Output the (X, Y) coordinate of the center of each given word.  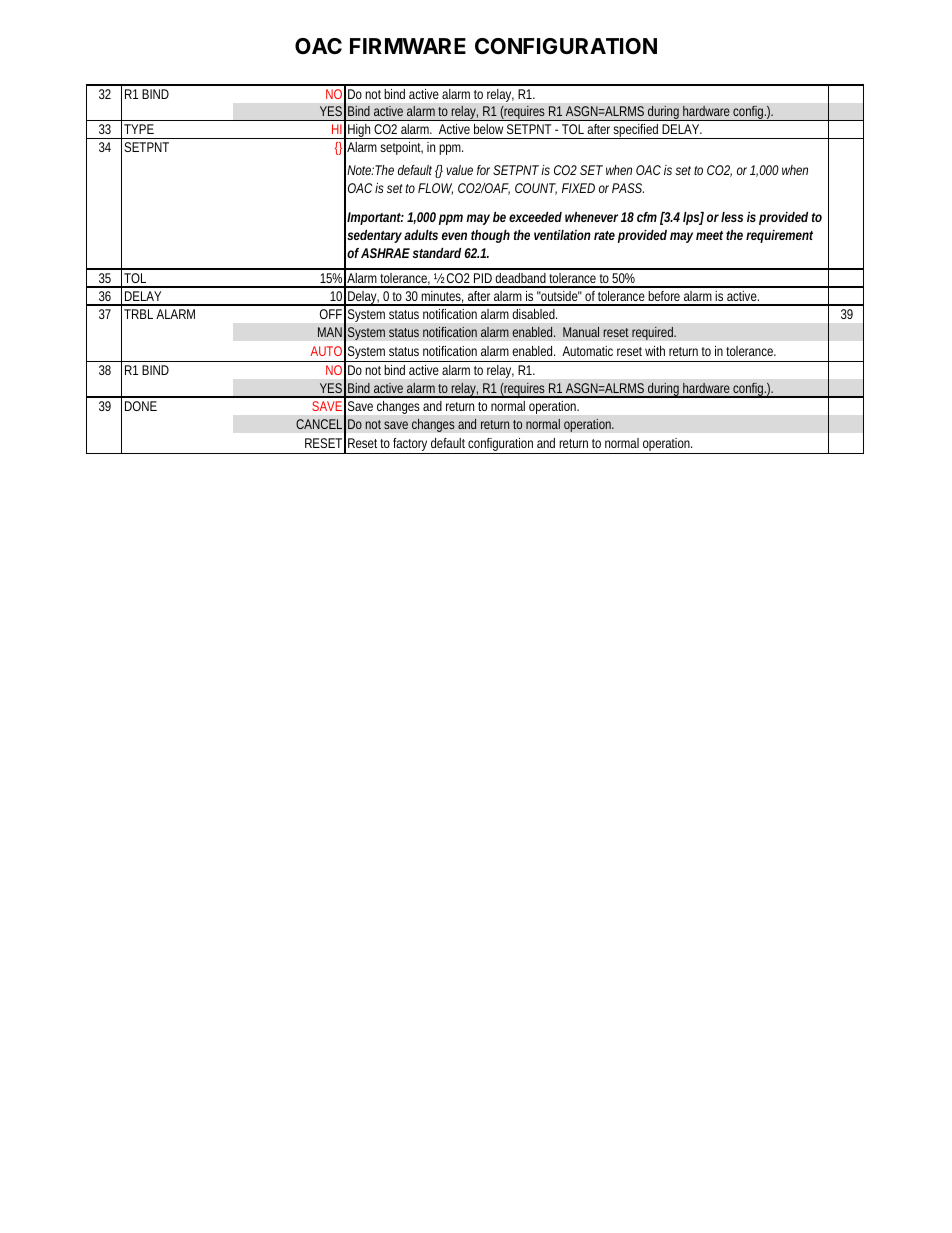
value (459, 170)
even (454, 236)
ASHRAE (385, 253)
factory (411, 446)
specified (637, 131)
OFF (331, 314)
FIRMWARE (408, 46)
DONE (141, 406)
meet (709, 235)
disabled (535, 314)
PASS (628, 188)
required (654, 333)
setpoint (401, 148)
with (655, 351)
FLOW (435, 189)
